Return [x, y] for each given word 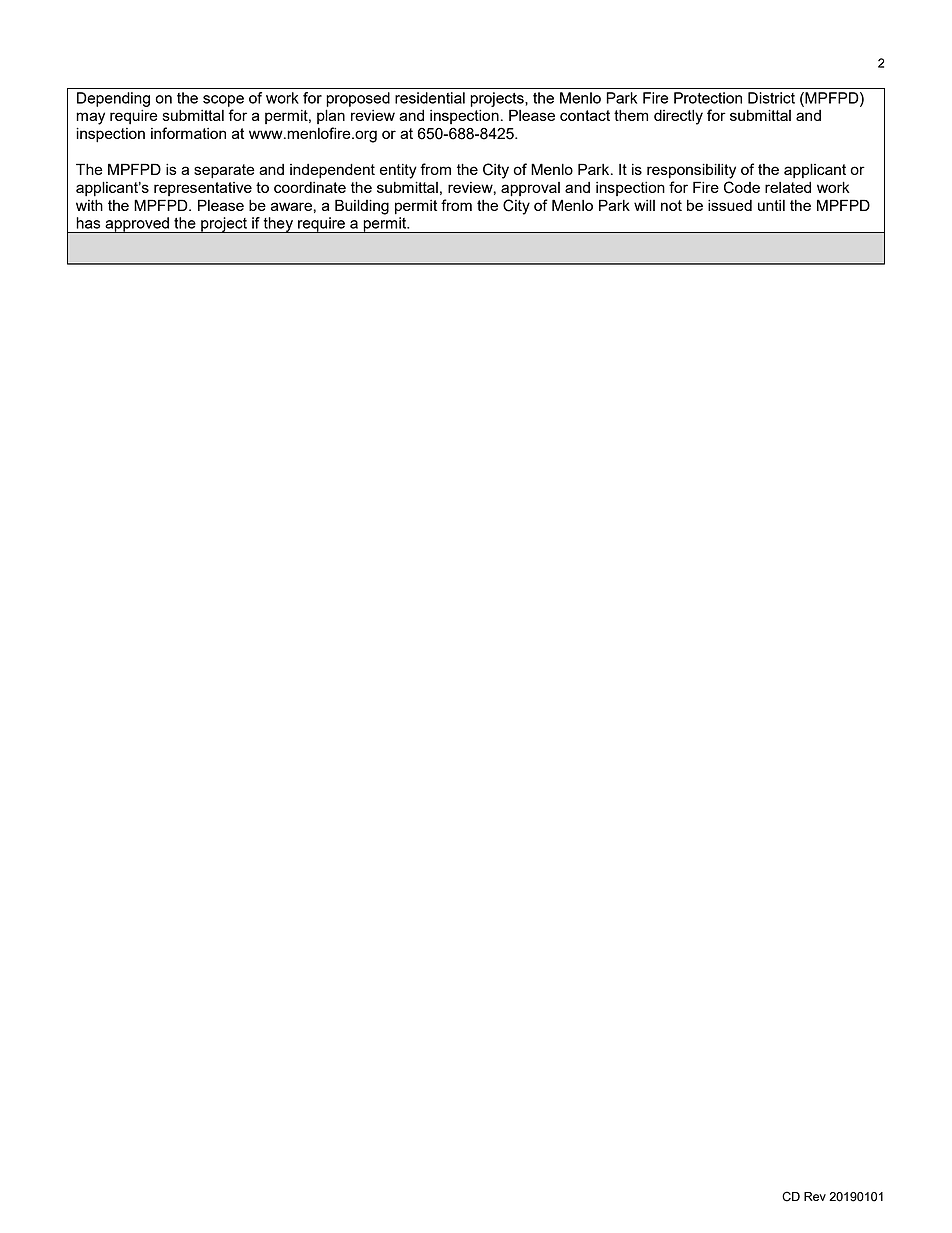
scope [223, 101]
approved [137, 225]
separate [224, 171]
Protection [708, 98]
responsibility [691, 171]
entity [398, 171]
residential [430, 98]
